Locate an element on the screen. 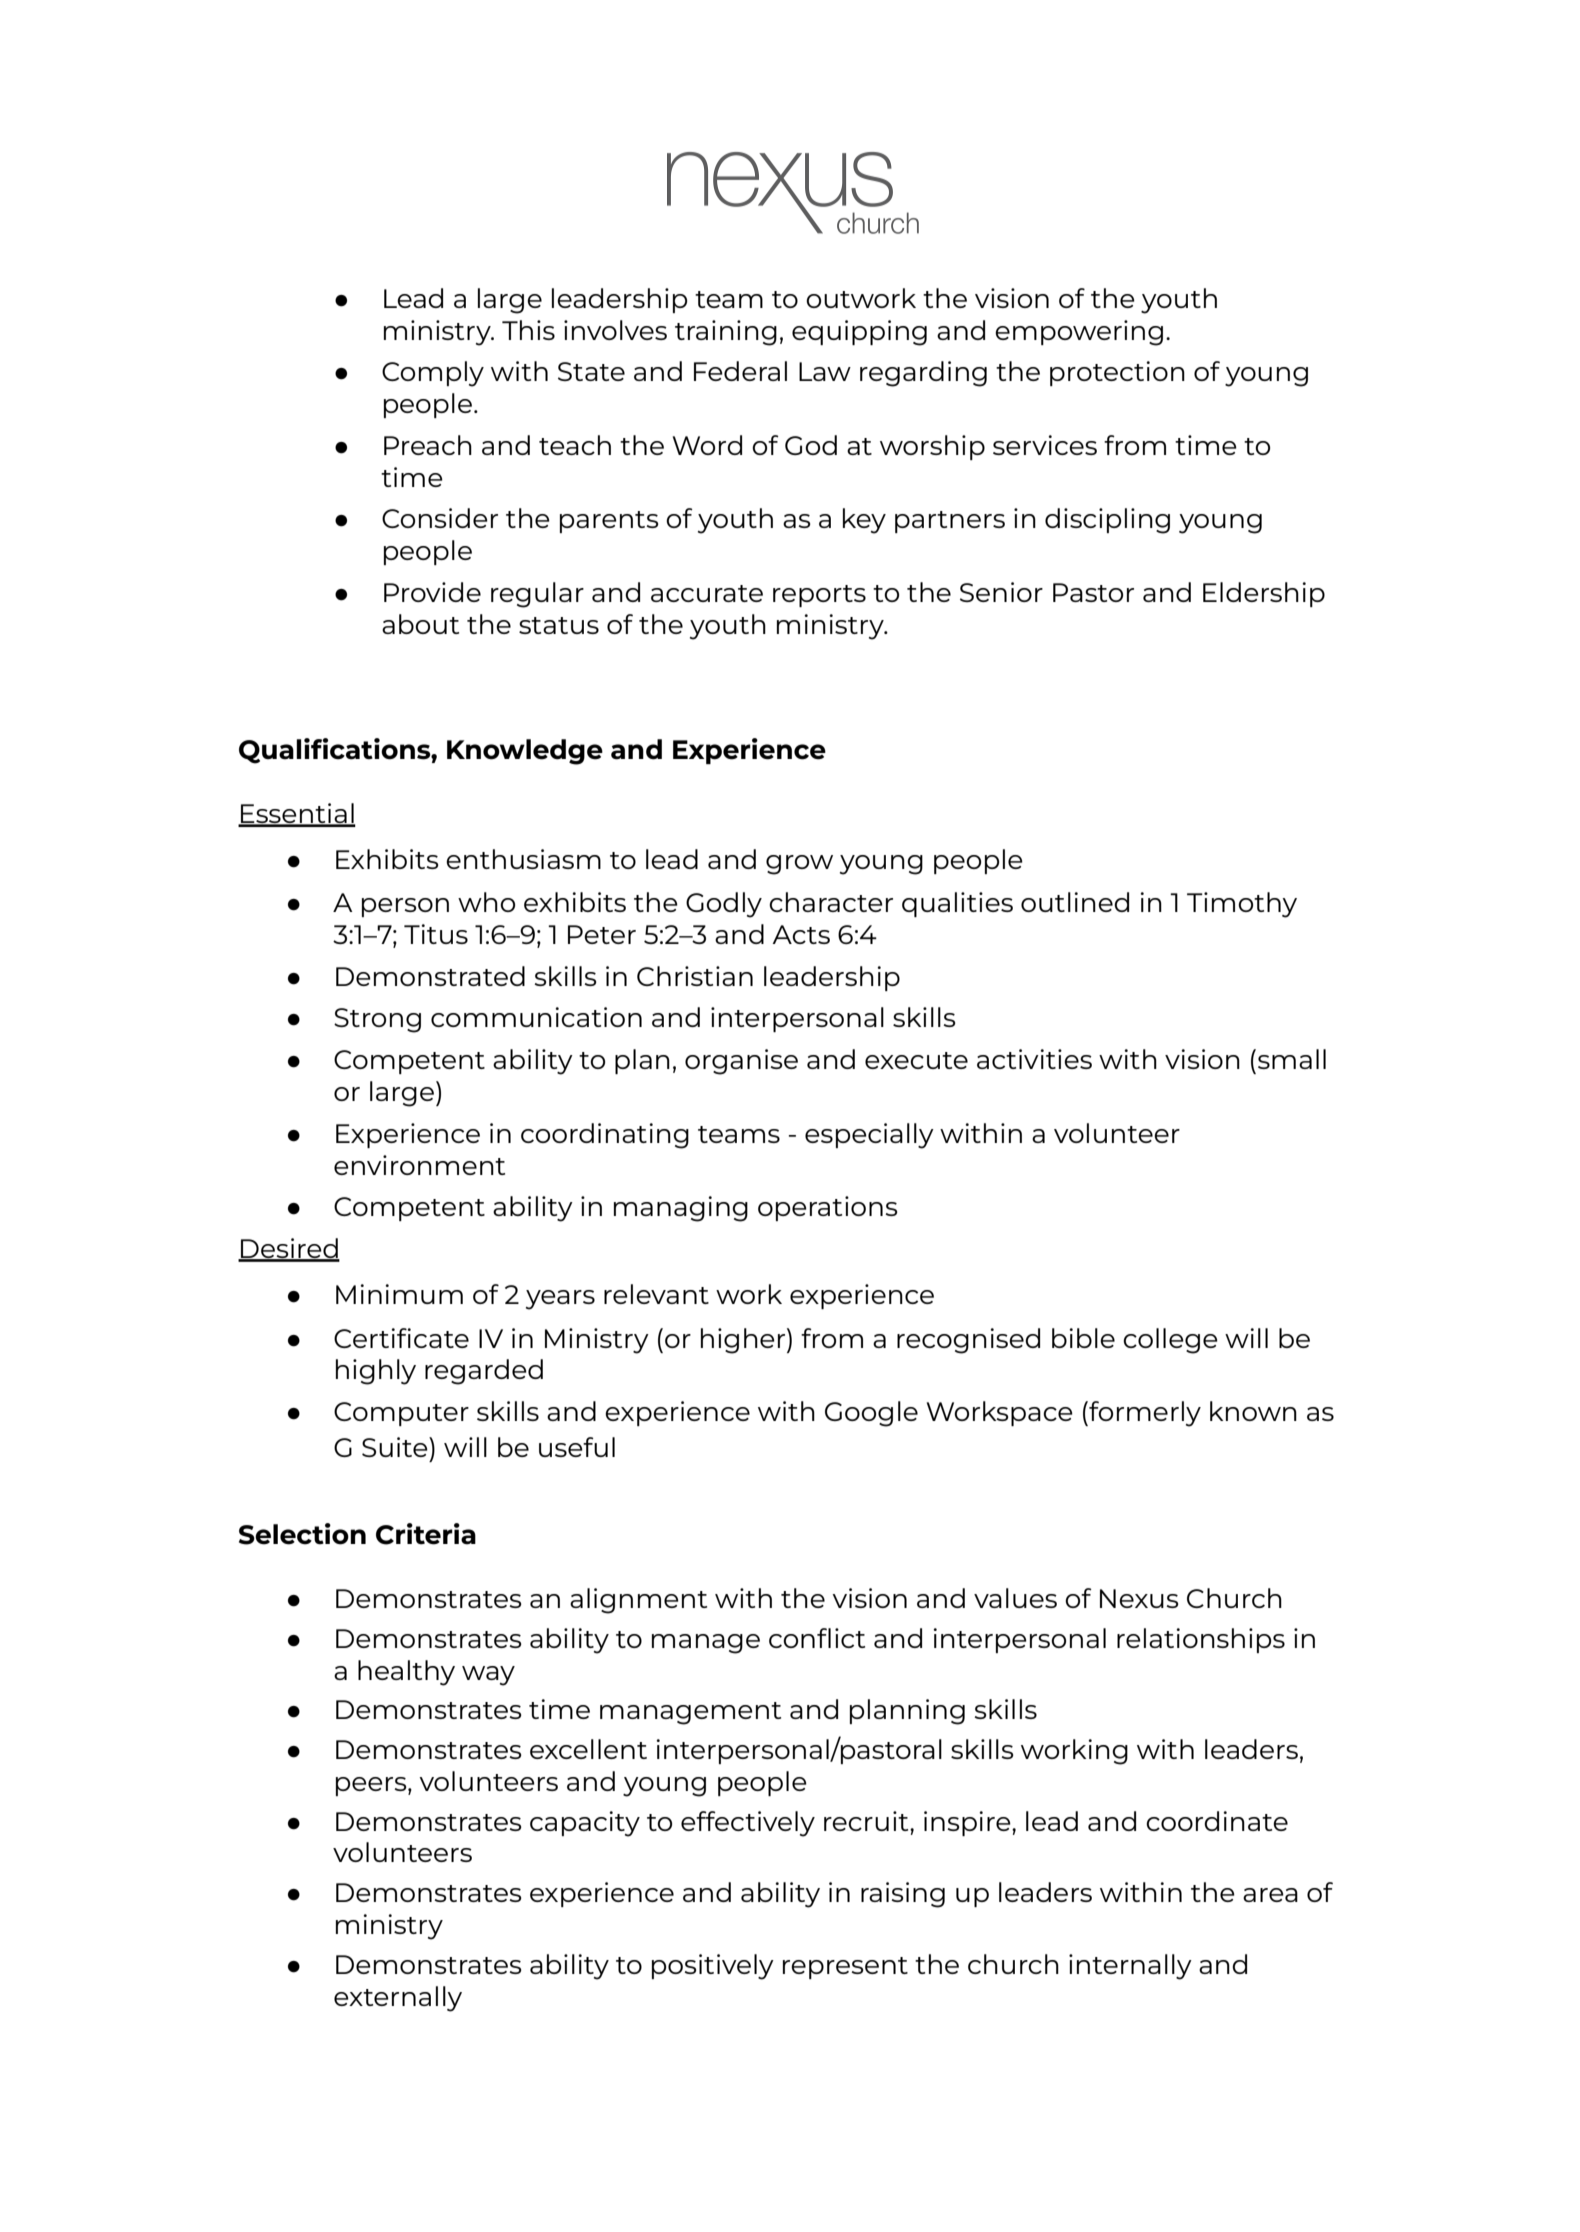  internally is located at coordinates (1130, 1967).
